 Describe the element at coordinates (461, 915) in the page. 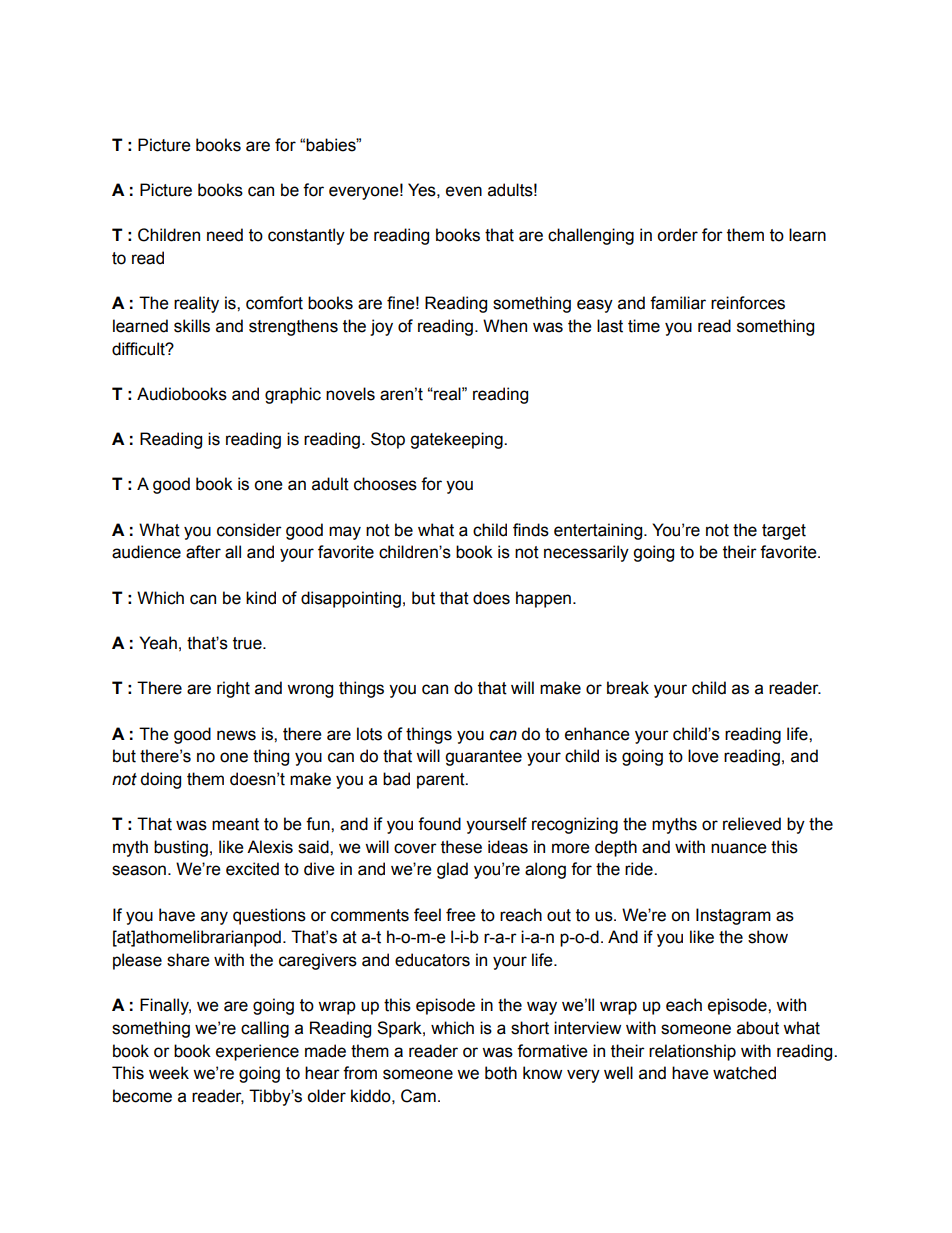

I see `free` at that location.
